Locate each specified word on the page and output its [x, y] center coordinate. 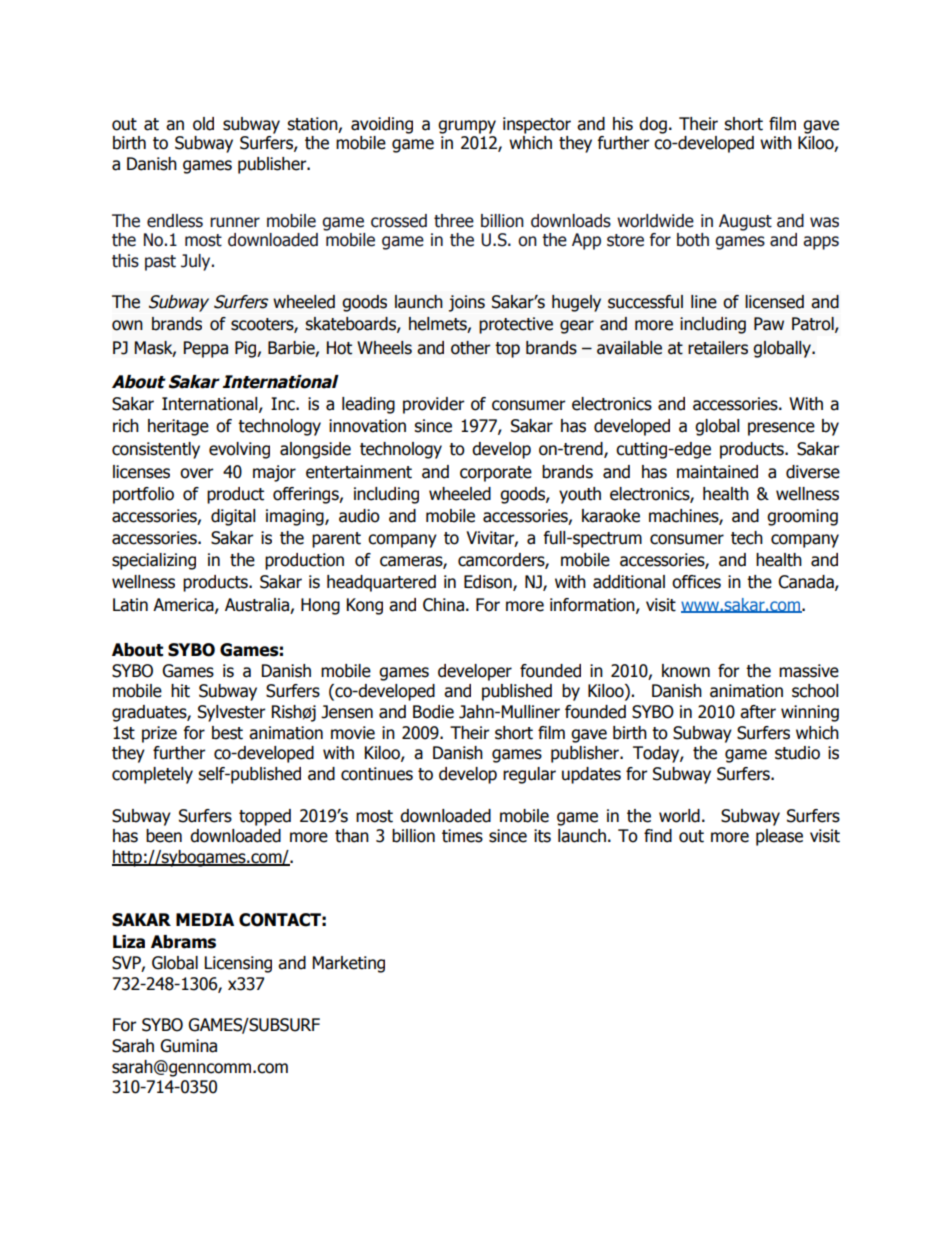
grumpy [467, 127]
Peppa [205, 349]
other [471, 348]
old [203, 124]
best [227, 733]
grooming [802, 517]
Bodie [433, 712]
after [758, 712]
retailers [718, 348]
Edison [489, 583]
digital [233, 517]
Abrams [183, 942]
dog [653, 125]
